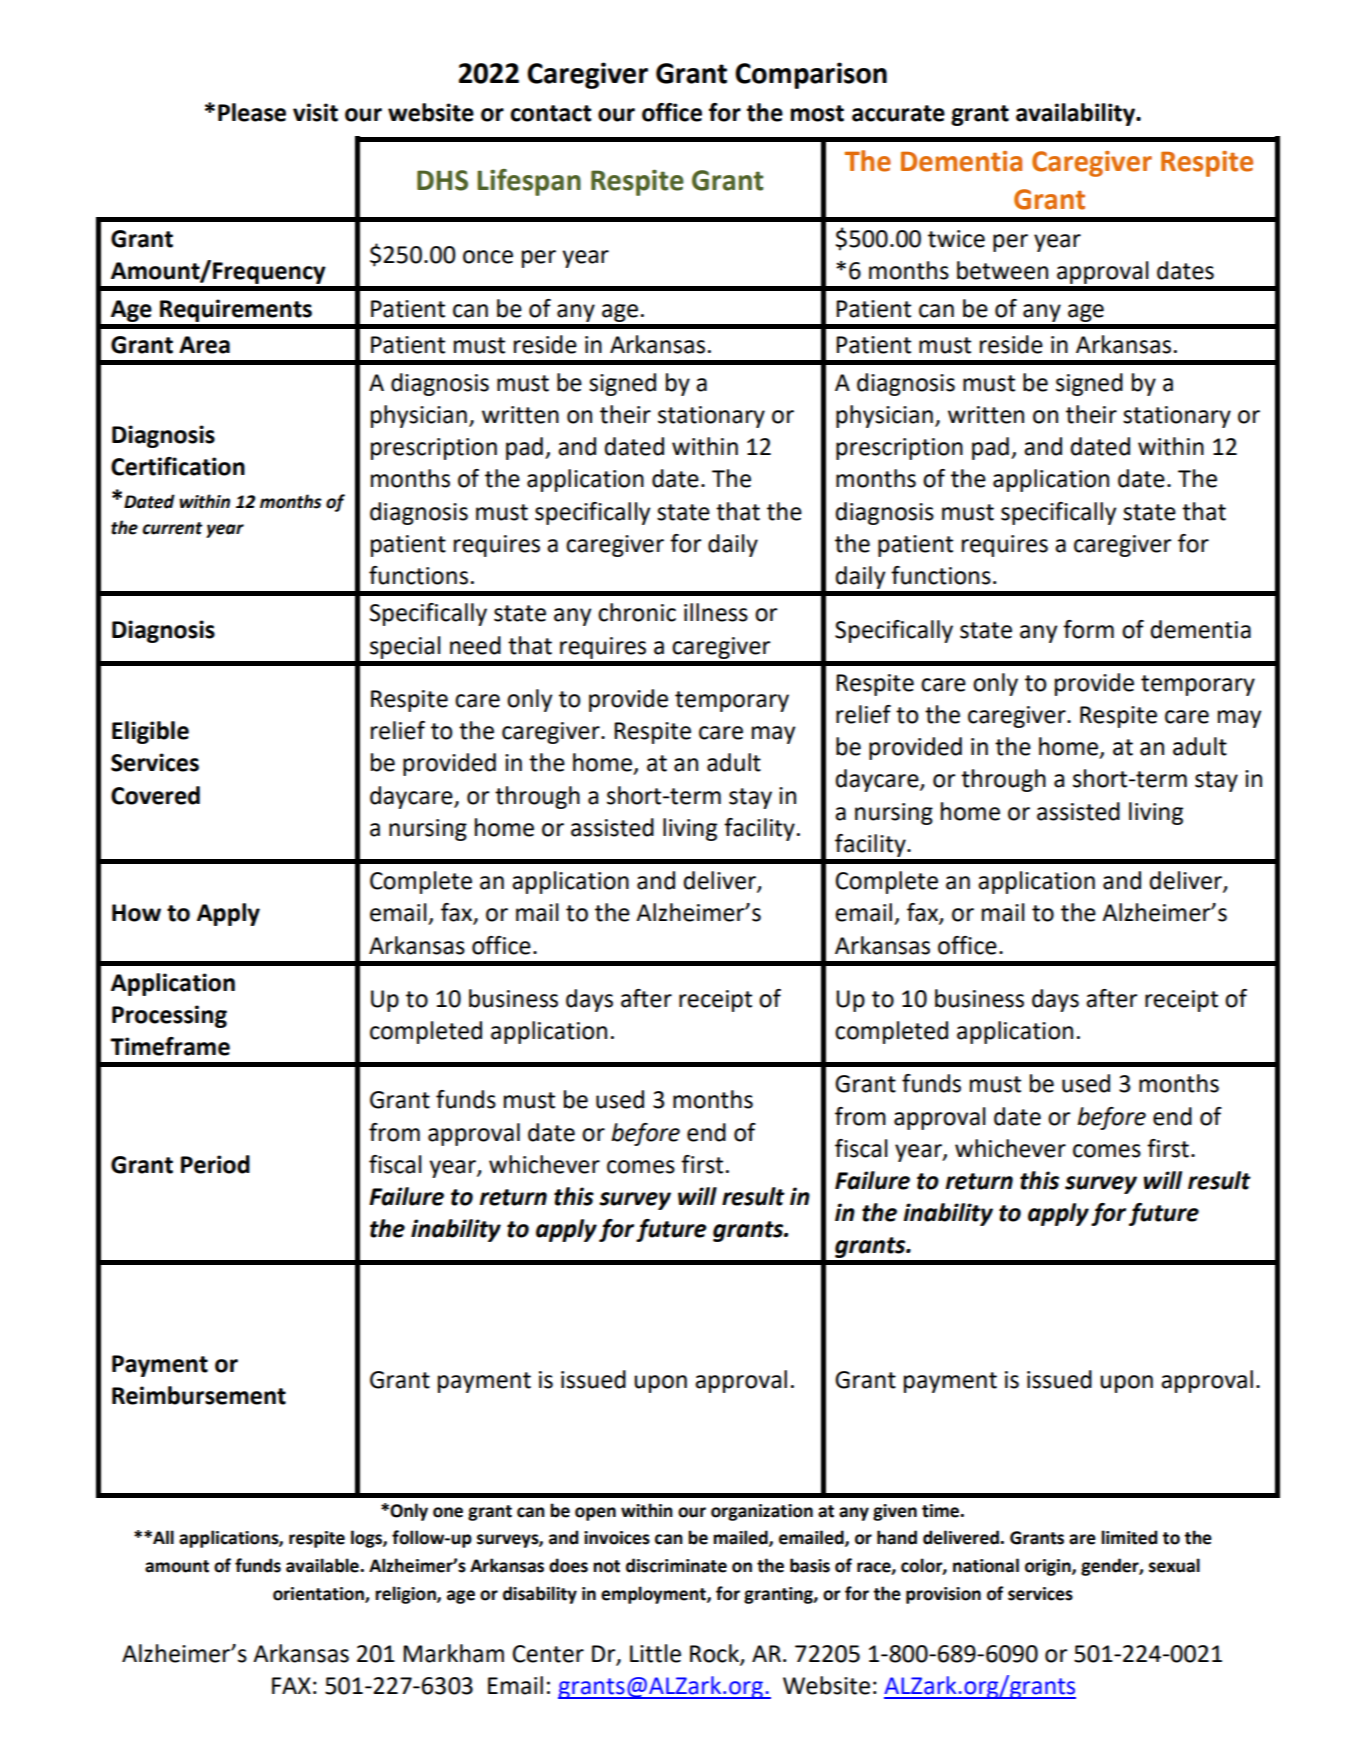 This screenshot has height=1742, width=1346. What do you see at coordinates (172, 528) in the screenshot?
I see `current` at bounding box center [172, 528].
